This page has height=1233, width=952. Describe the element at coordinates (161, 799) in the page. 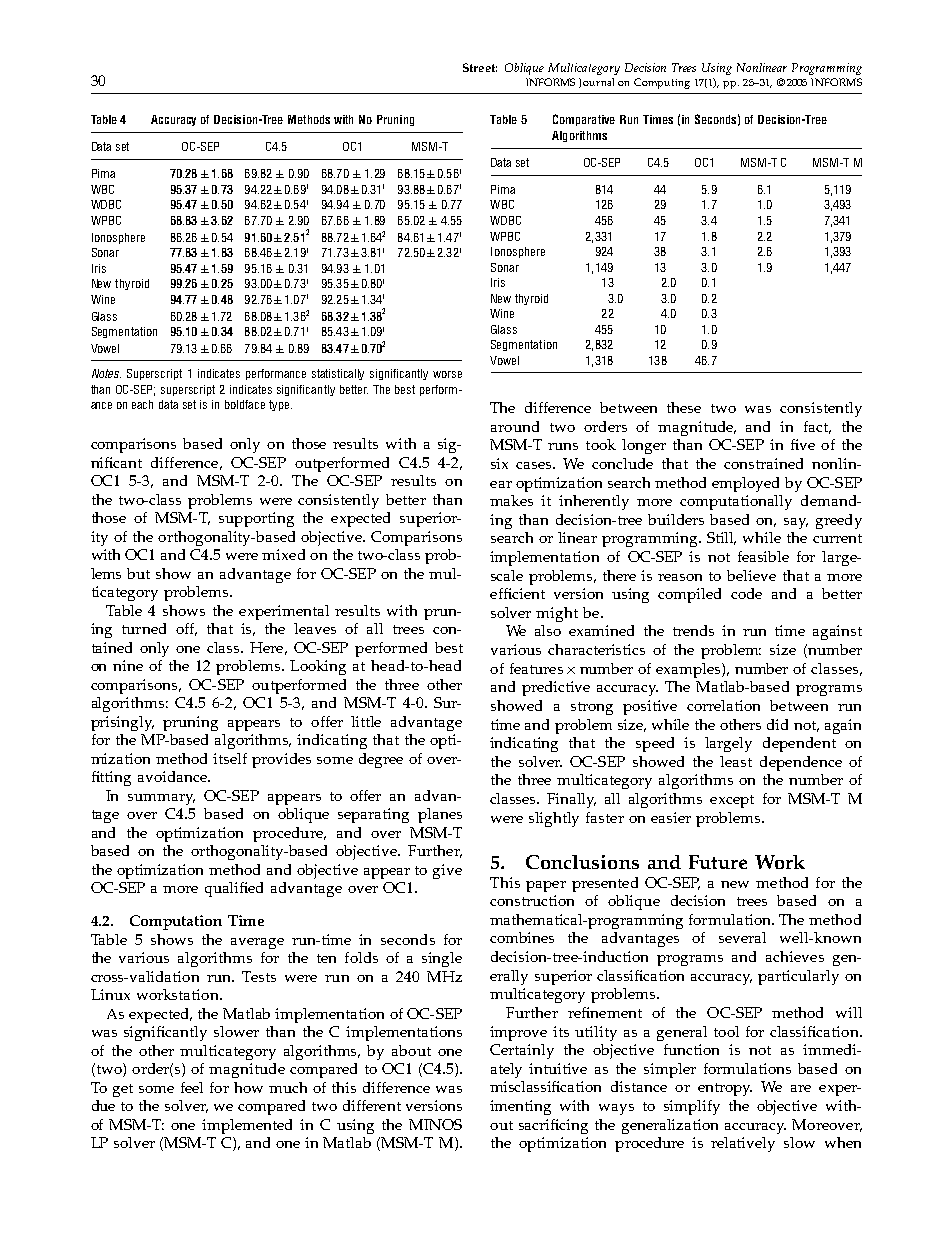

I see `summary` at that location.
